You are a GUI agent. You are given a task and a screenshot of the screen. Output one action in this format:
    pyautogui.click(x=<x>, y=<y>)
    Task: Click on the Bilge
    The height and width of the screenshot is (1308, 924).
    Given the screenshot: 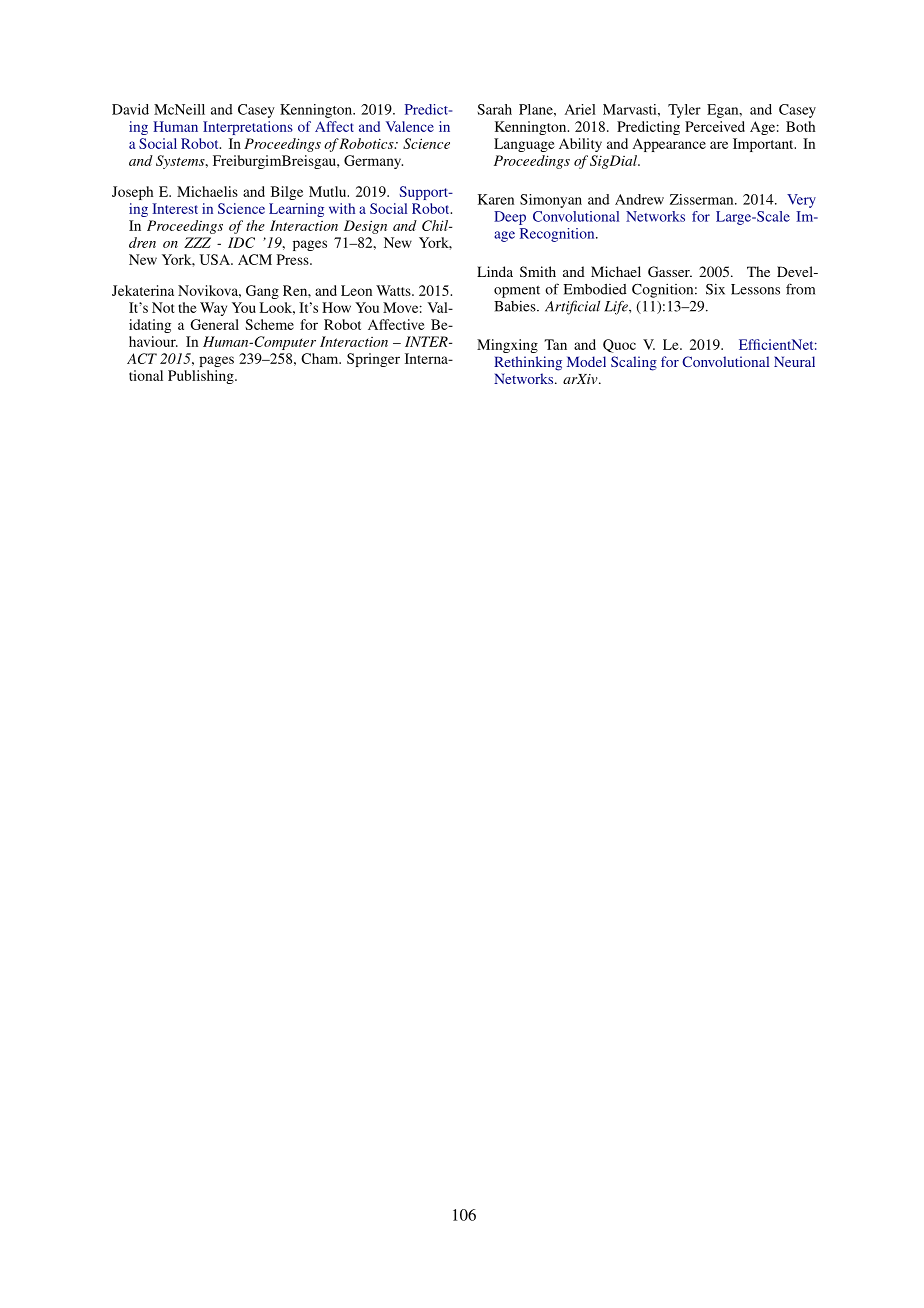 What is the action you would take?
    pyautogui.click(x=287, y=193)
